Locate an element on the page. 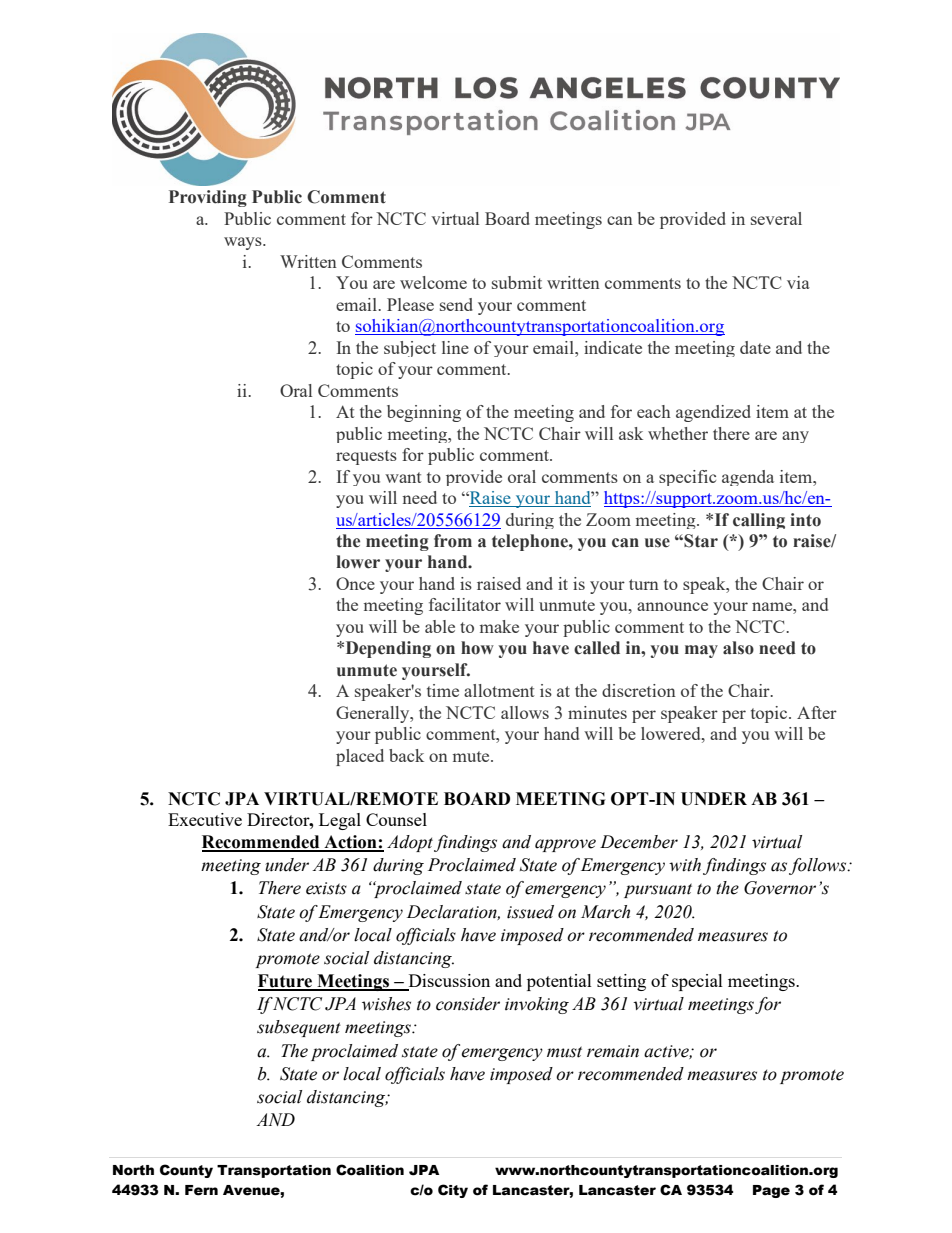 The height and width of the document is (1233, 952). allotment is located at coordinates (499, 690).
